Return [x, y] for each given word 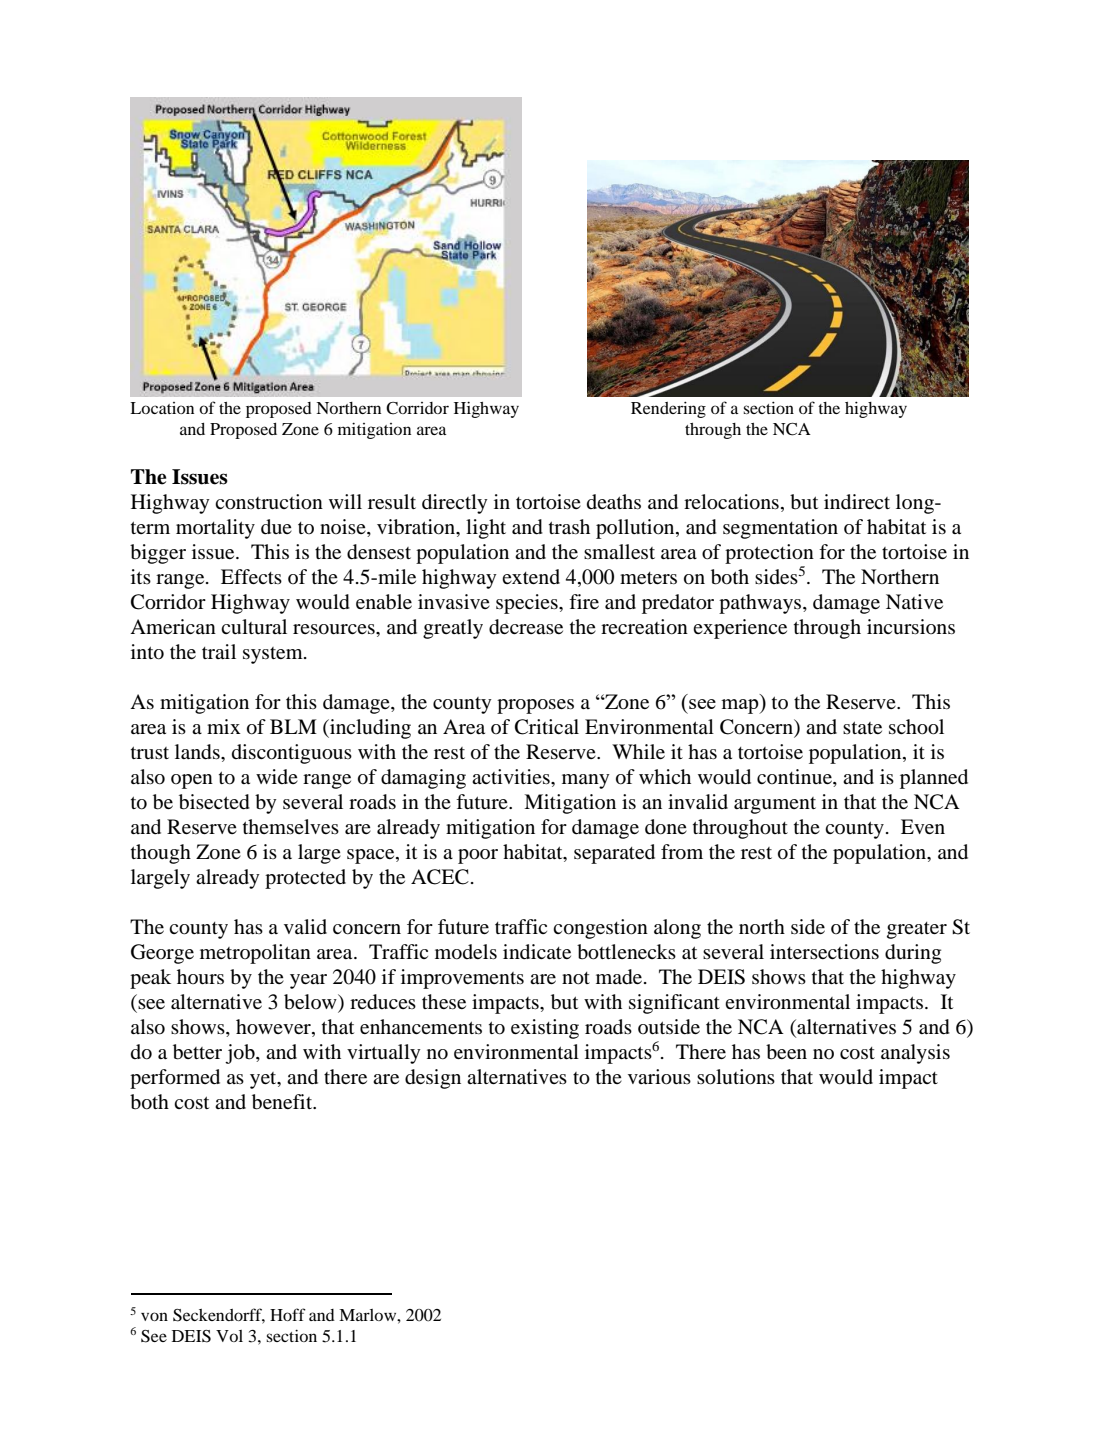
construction [269, 502]
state [862, 727]
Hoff [288, 1314]
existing [545, 1029]
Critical [547, 727]
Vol [229, 1336]
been [786, 1052]
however [274, 1028]
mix [224, 726]
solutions [736, 1077]
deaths [614, 501]
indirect [857, 502]
